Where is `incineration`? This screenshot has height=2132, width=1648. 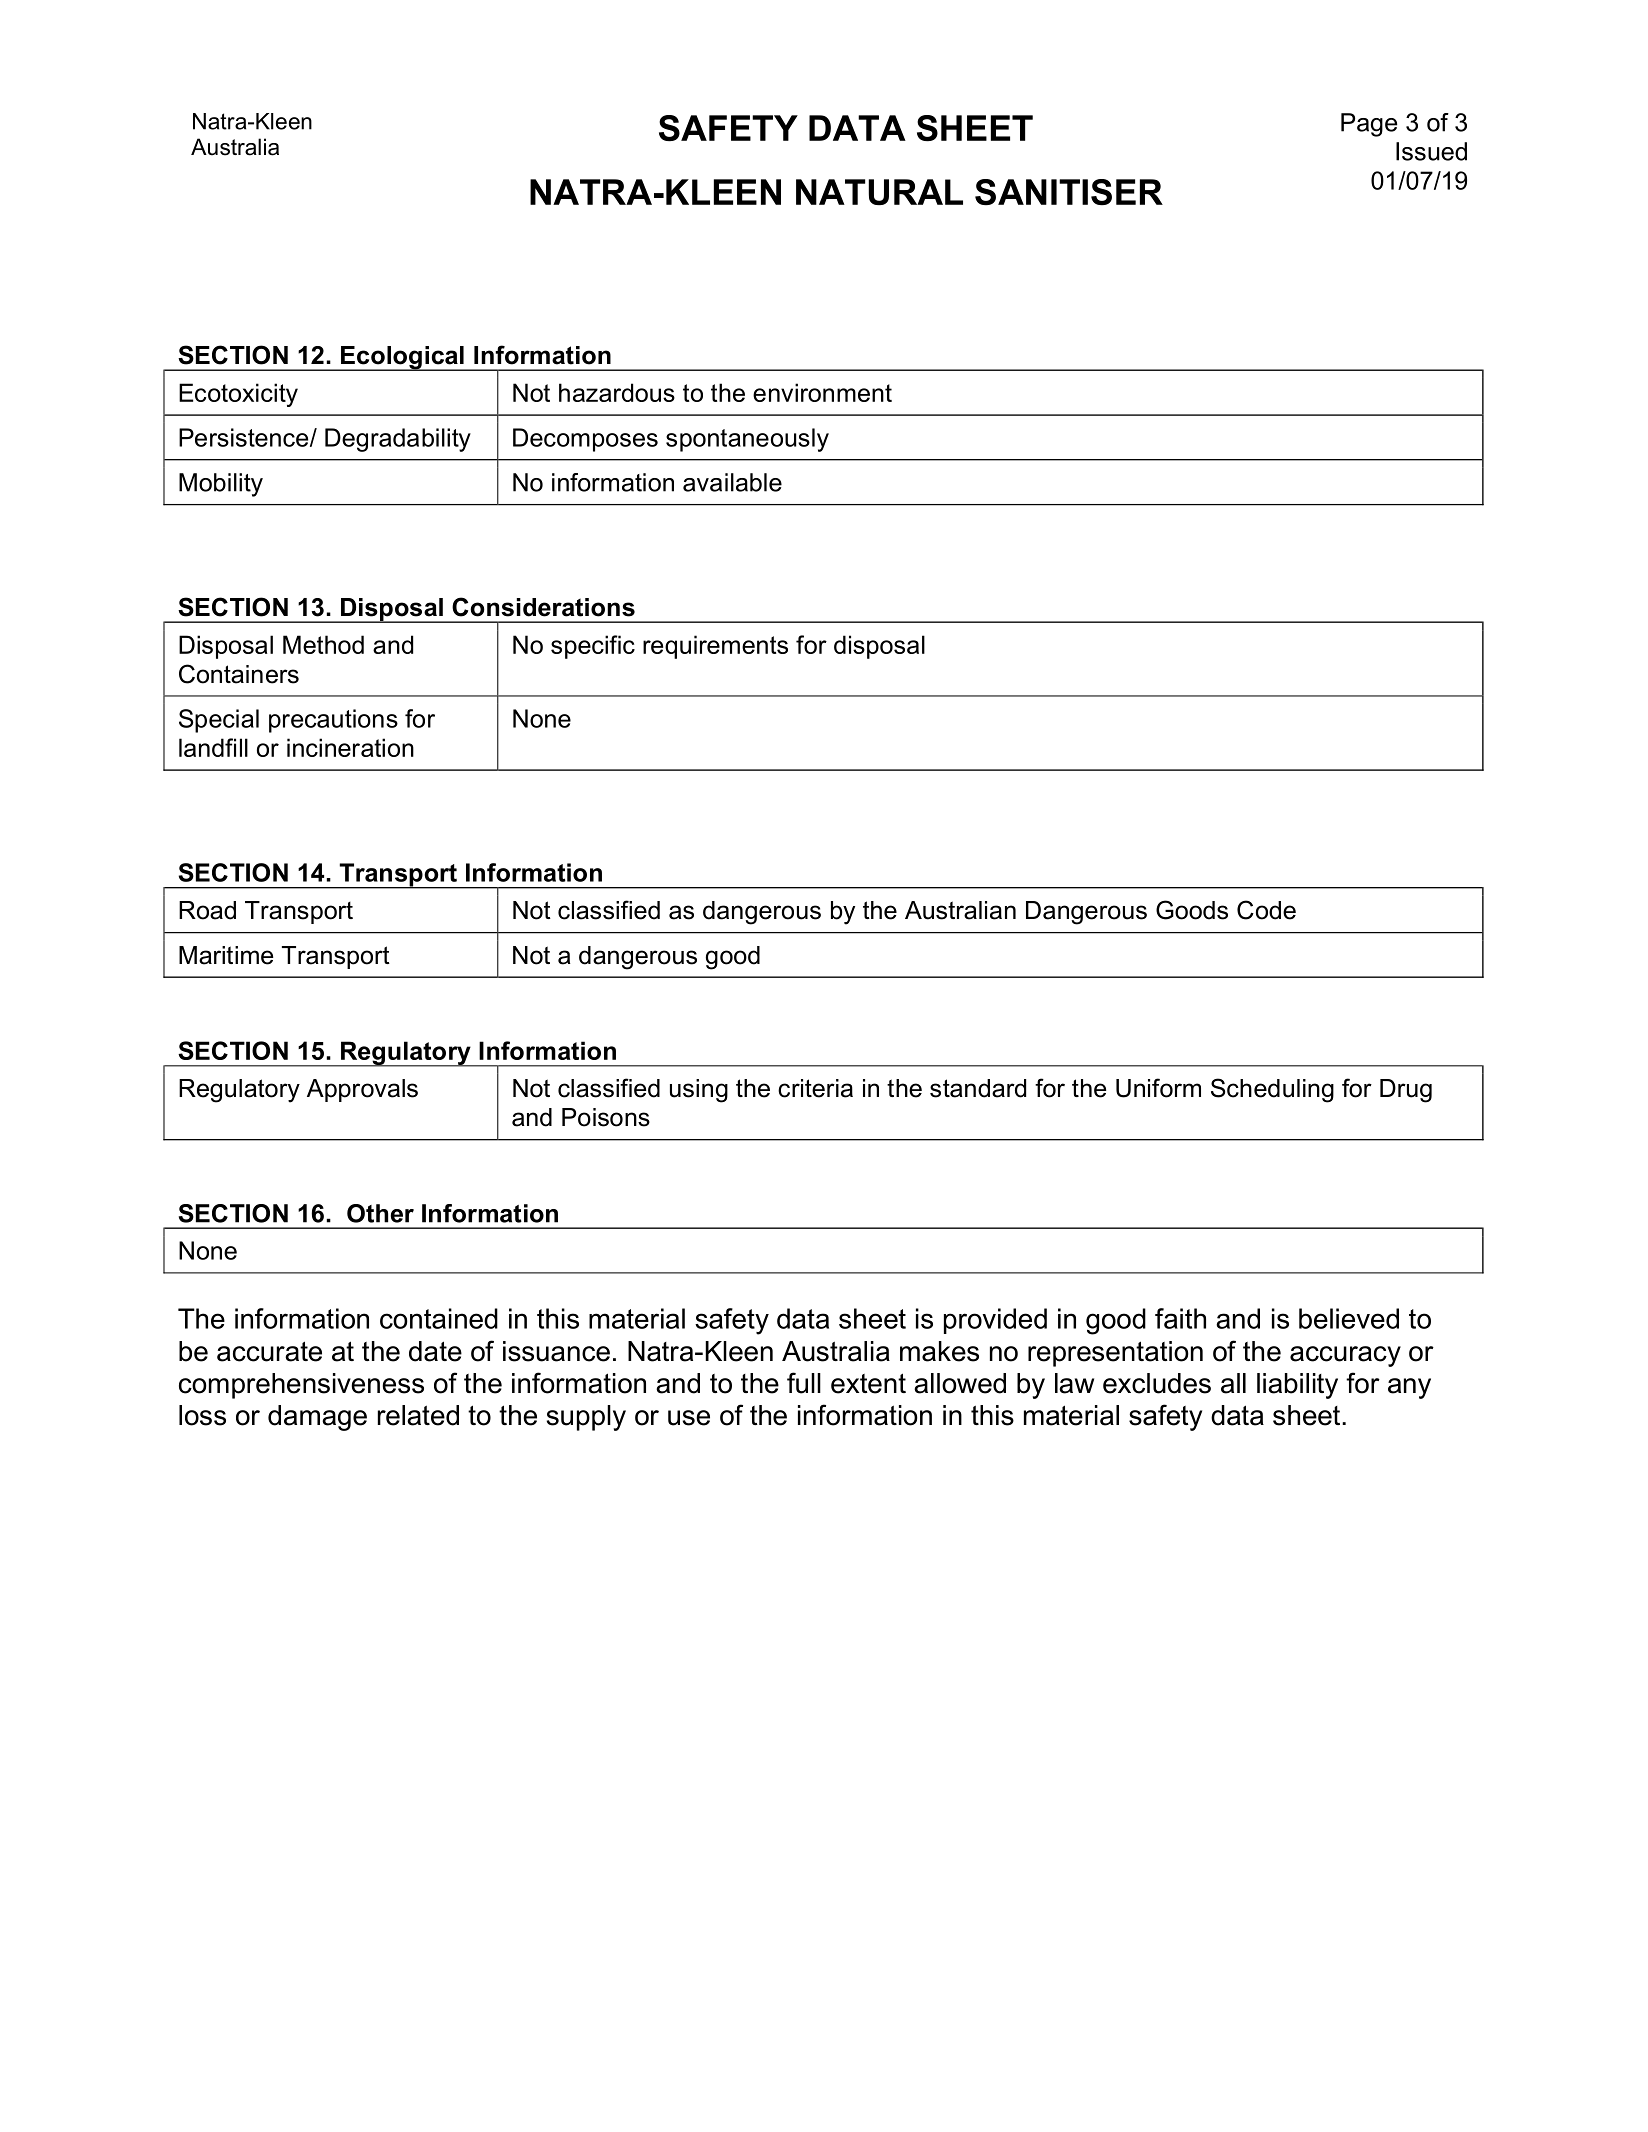 incineration is located at coordinates (350, 747).
